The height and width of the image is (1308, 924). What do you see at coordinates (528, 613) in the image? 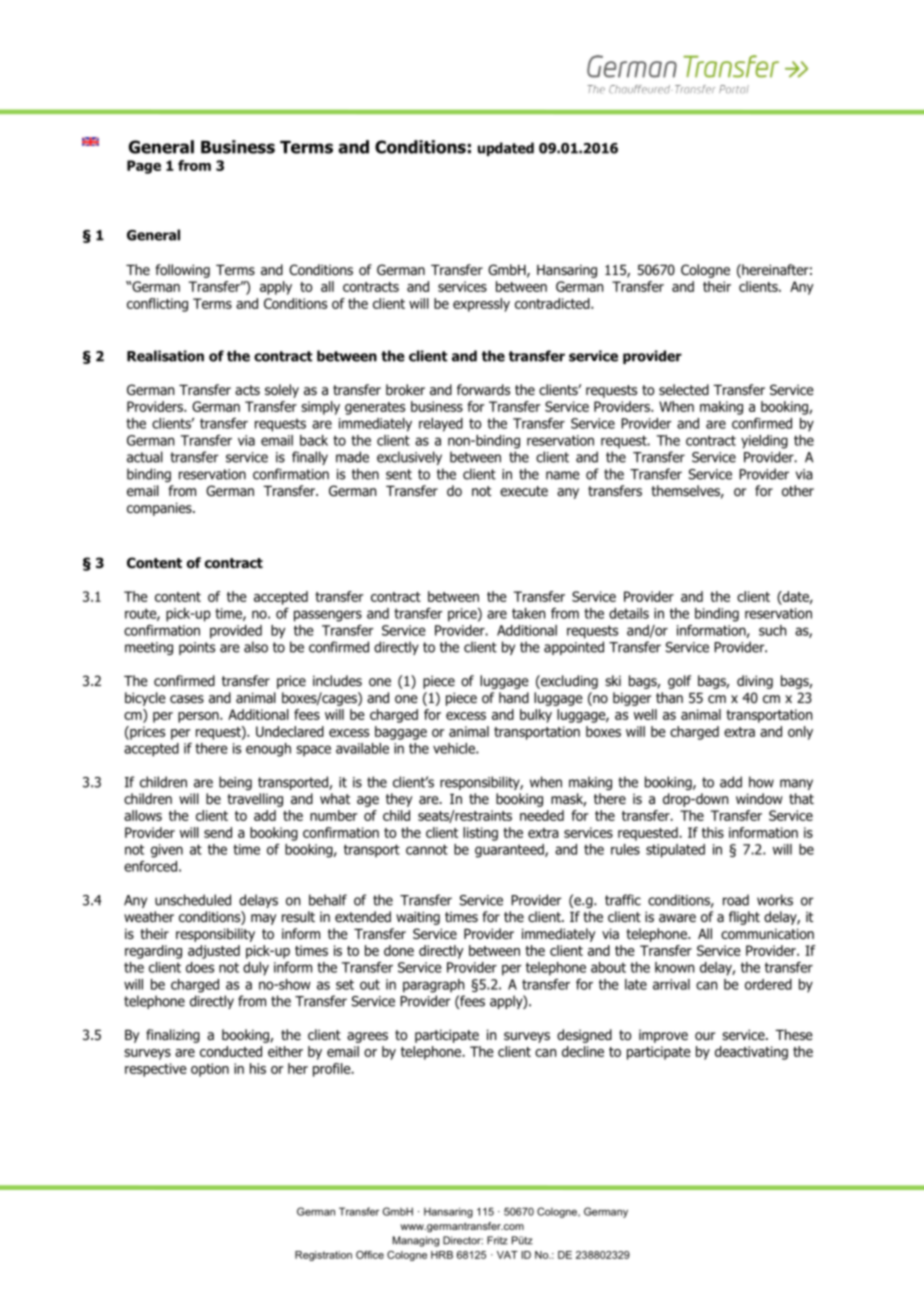
I see `taken` at bounding box center [528, 613].
